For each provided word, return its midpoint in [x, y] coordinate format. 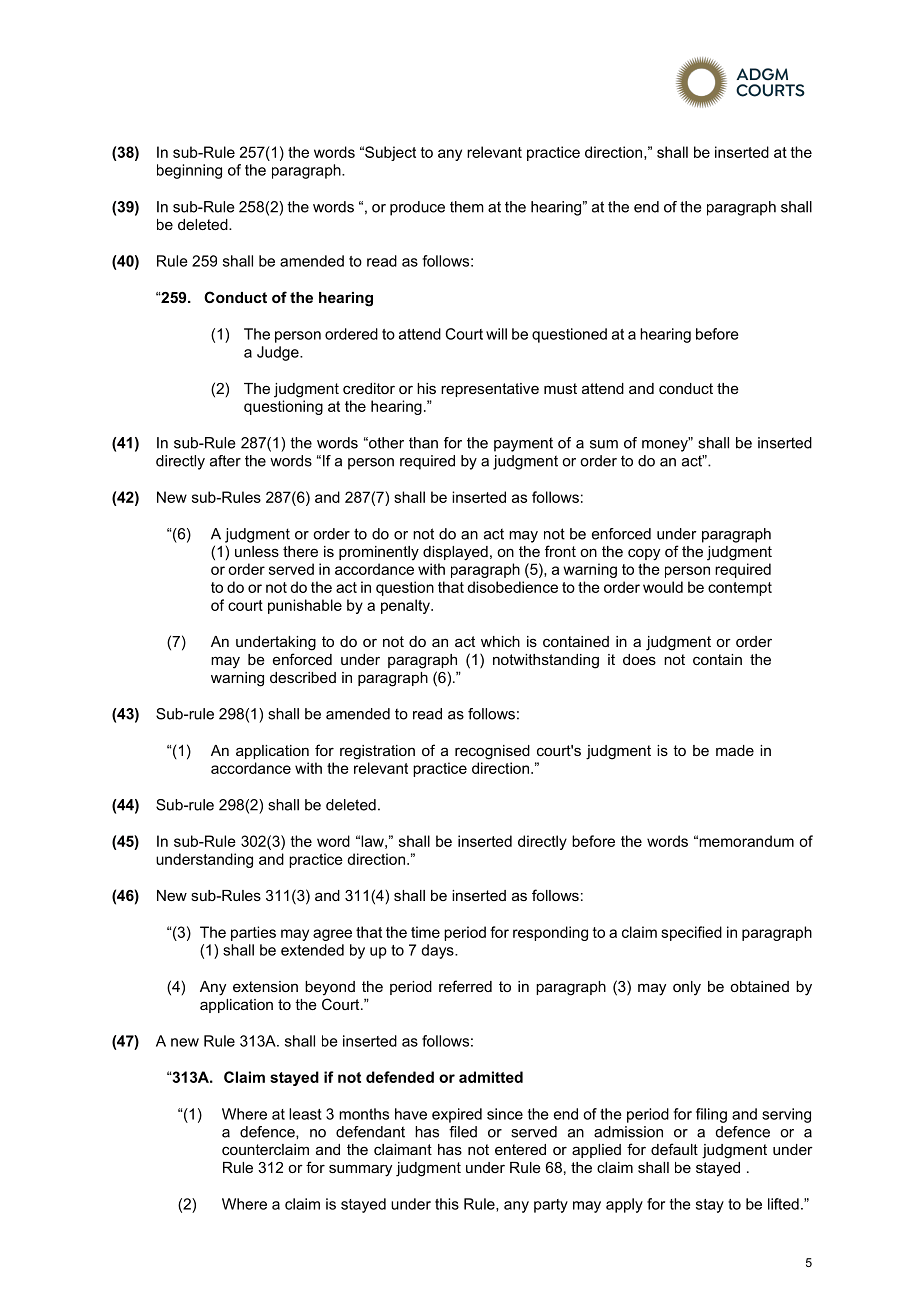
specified [691, 933]
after [225, 461]
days [438, 951]
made [735, 750]
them [467, 207]
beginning [189, 171]
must [560, 388]
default [674, 1149]
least [305, 1114]
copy [644, 554]
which [500, 641]
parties [253, 933]
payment [523, 444]
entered [520, 1149]
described [303, 677]
